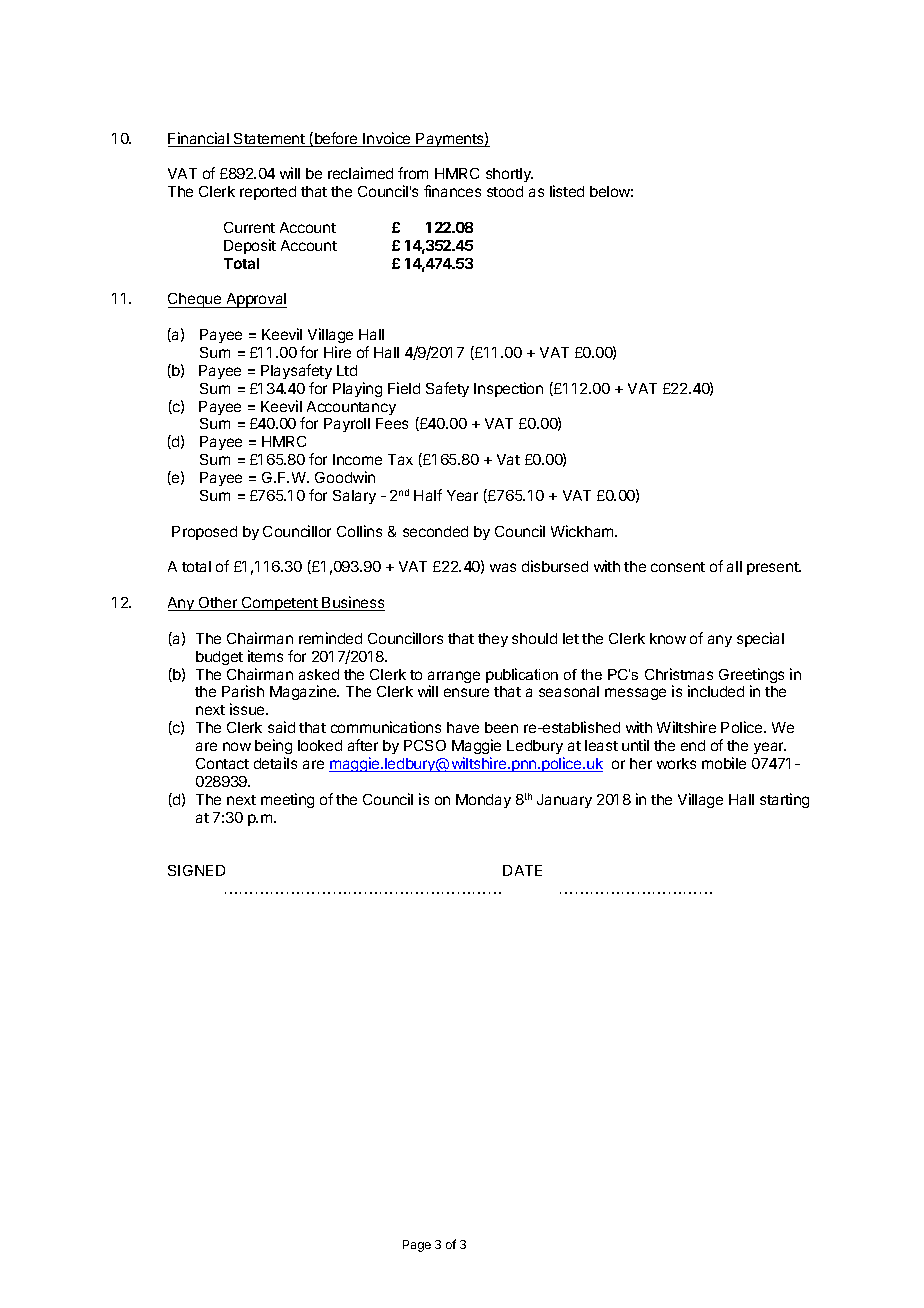 Image resolution: width=924 pixels, height=1308 pixels. Describe the element at coordinates (567, 191) in the page. I see `listed` at that location.
